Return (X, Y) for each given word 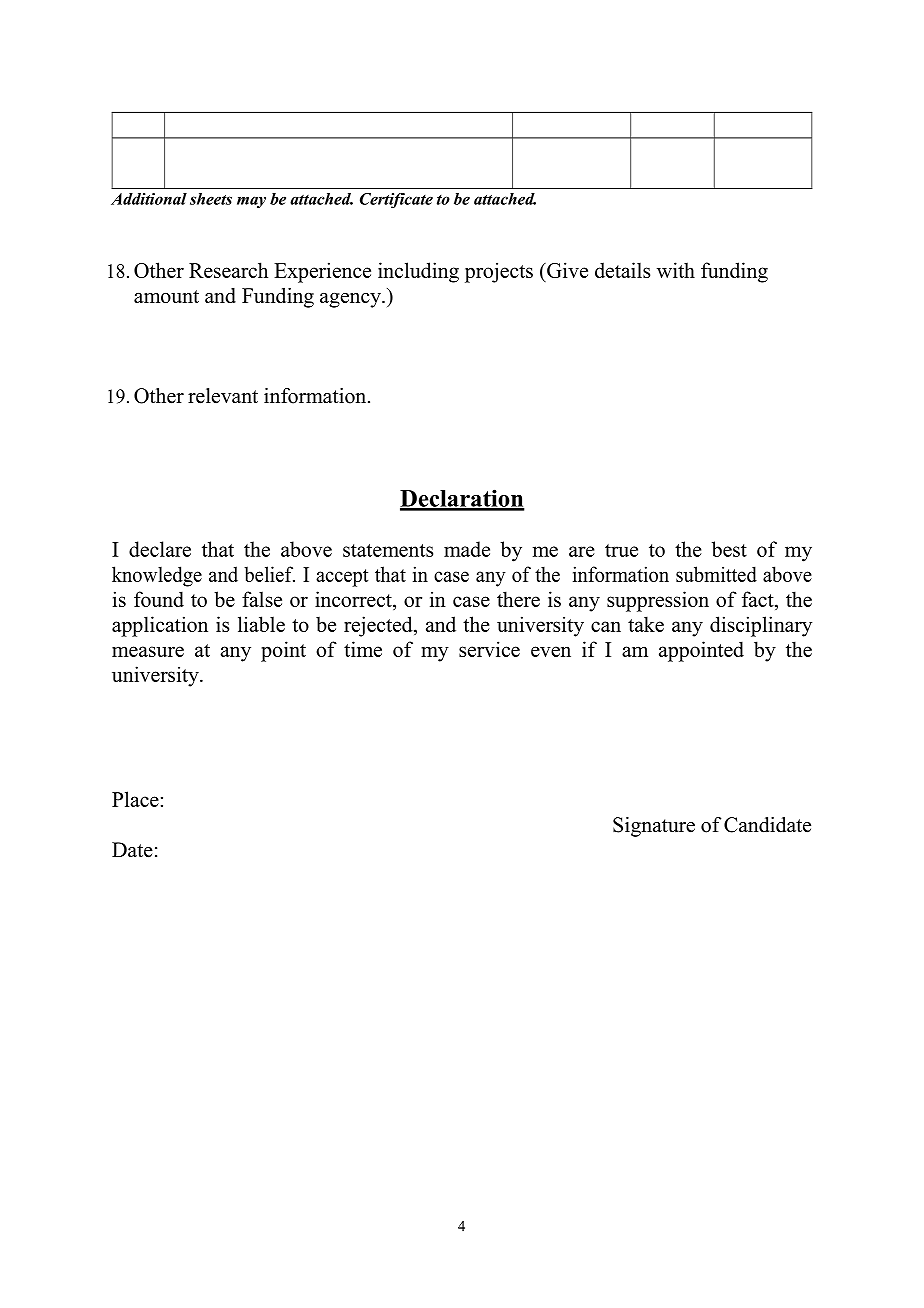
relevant (223, 396)
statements (388, 550)
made (467, 549)
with (676, 270)
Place (135, 799)
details (622, 270)
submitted (716, 574)
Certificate (396, 200)
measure (148, 651)
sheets (211, 199)
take (646, 624)
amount (166, 296)
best (729, 549)
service (489, 649)
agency (351, 300)
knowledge (157, 576)
